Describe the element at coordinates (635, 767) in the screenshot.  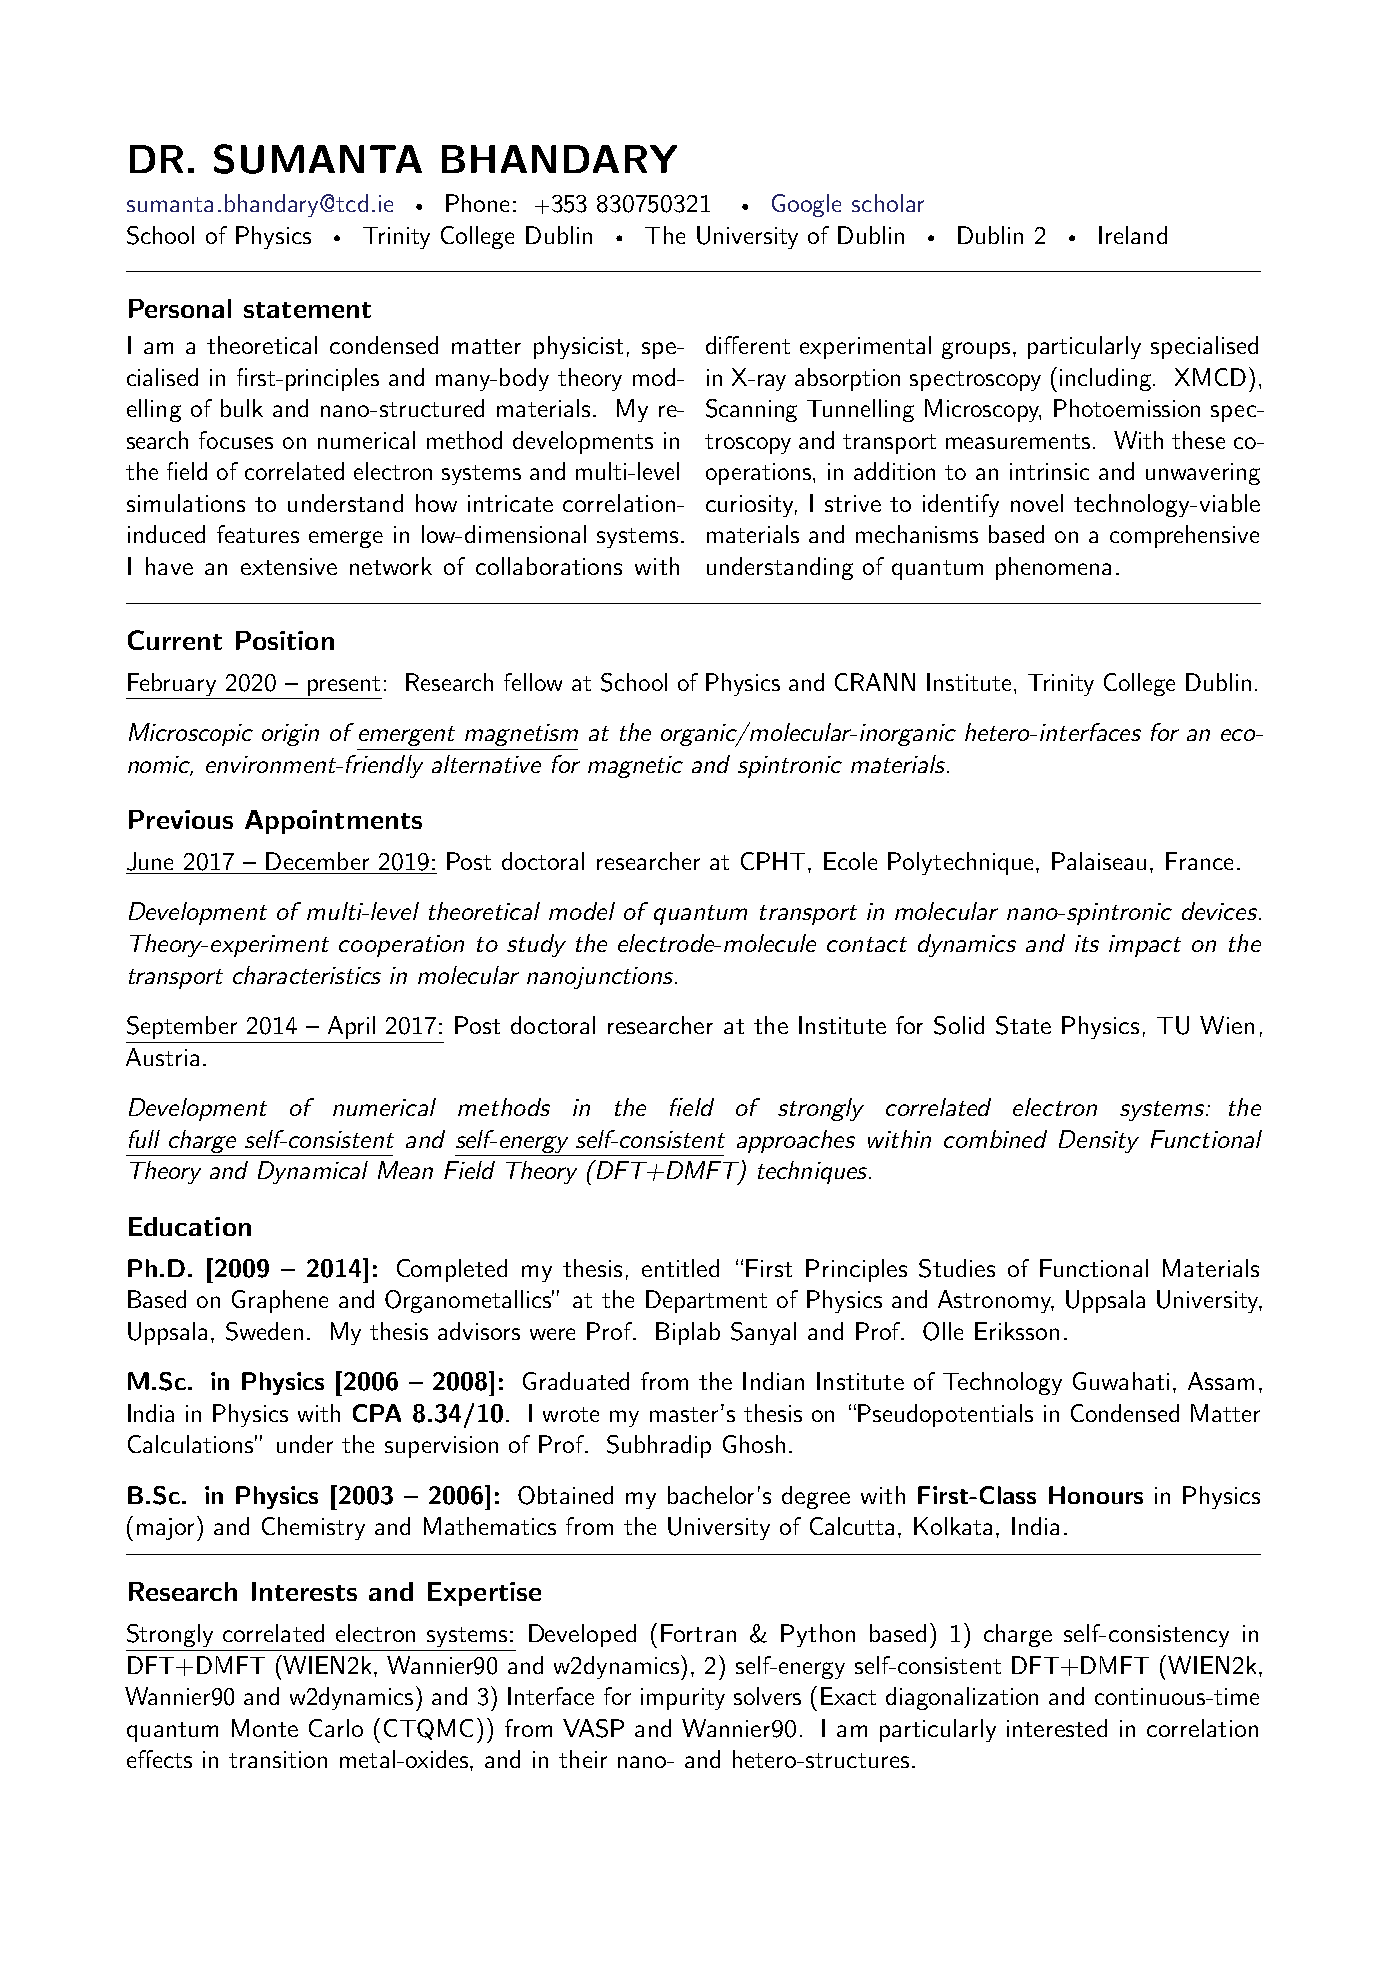
I see `magnetic` at that location.
